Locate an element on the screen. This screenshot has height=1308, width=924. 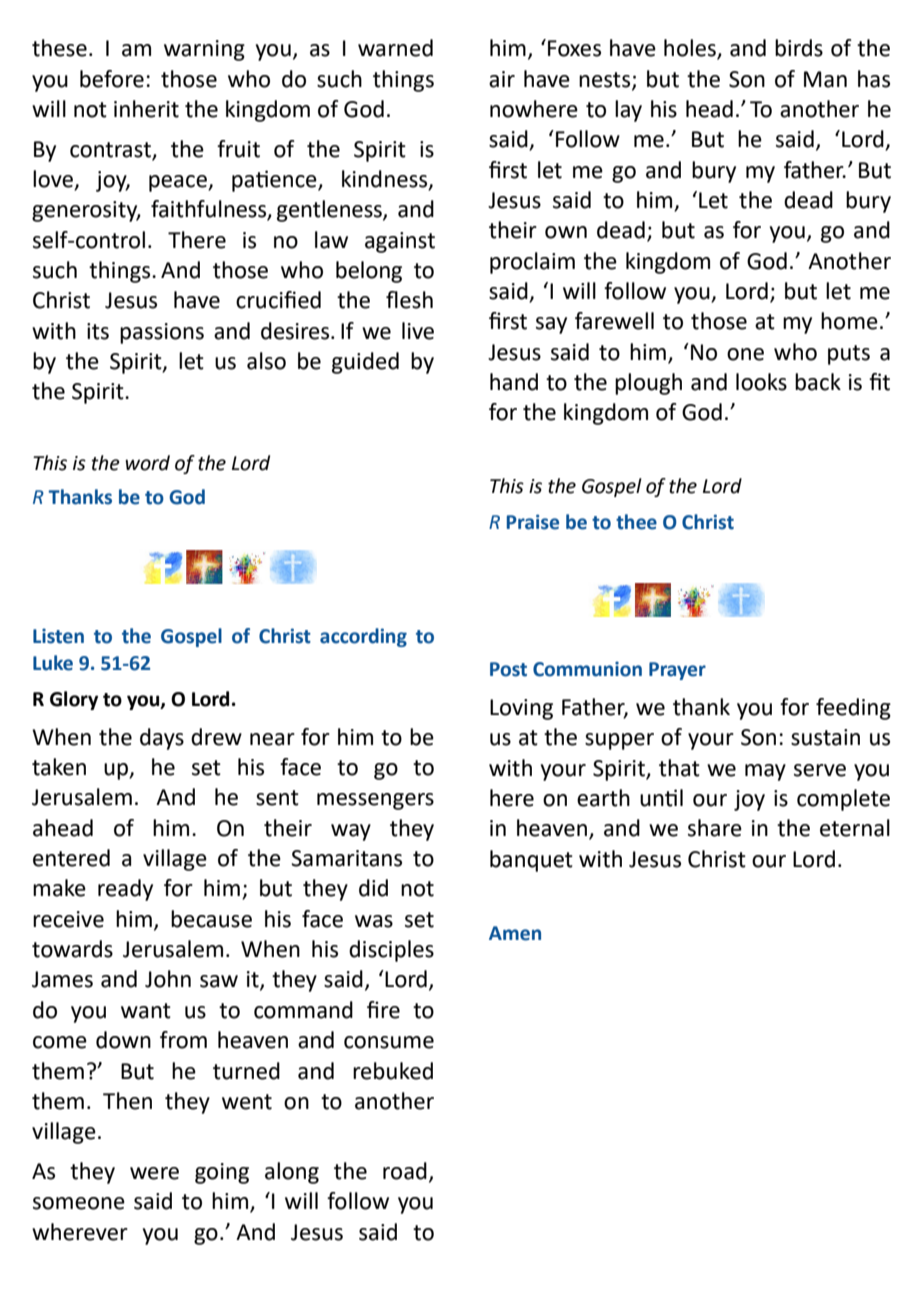
Post is located at coordinates (508, 669).
